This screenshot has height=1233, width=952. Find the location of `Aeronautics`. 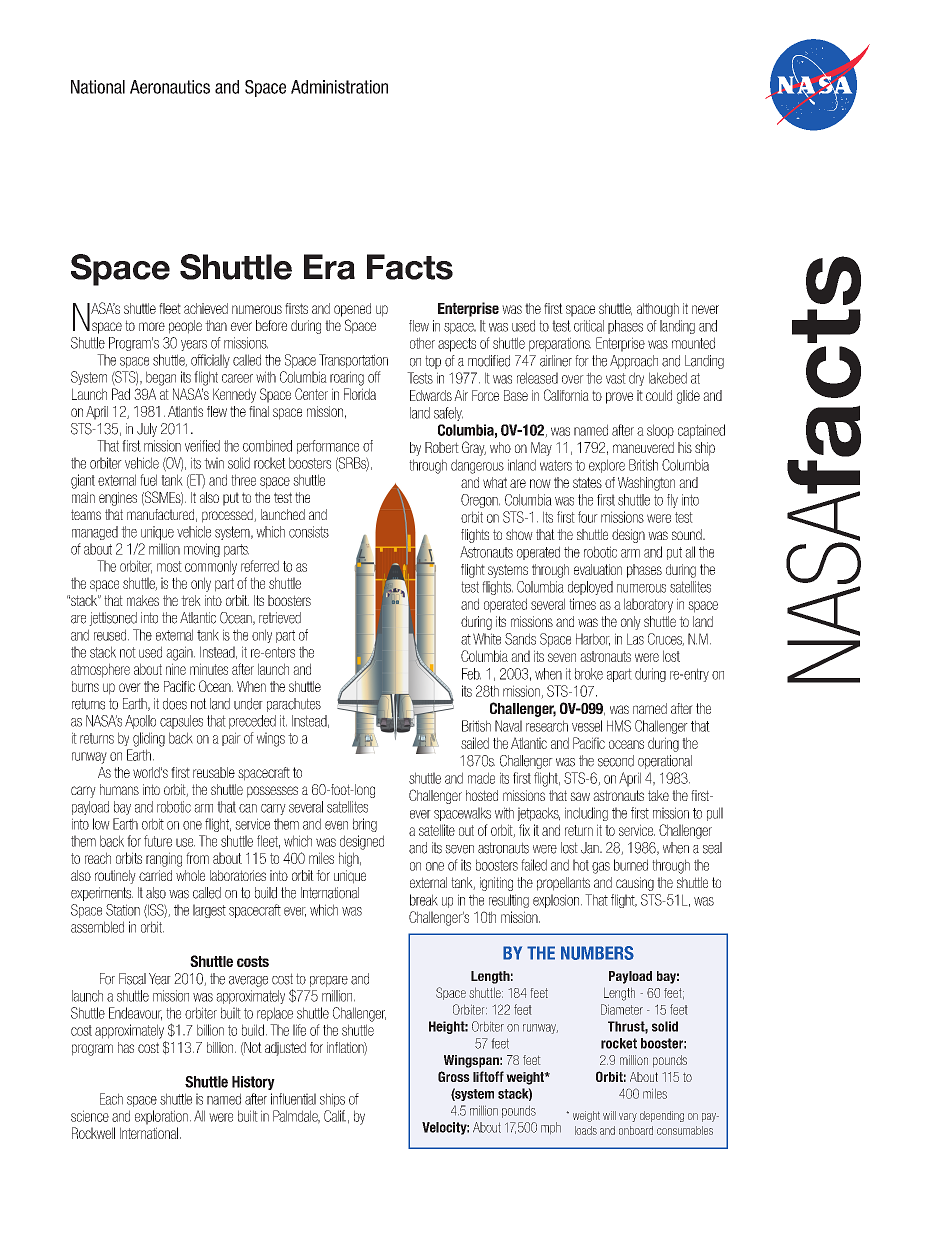

Aeronautics is located at coordinates (170, 87).
